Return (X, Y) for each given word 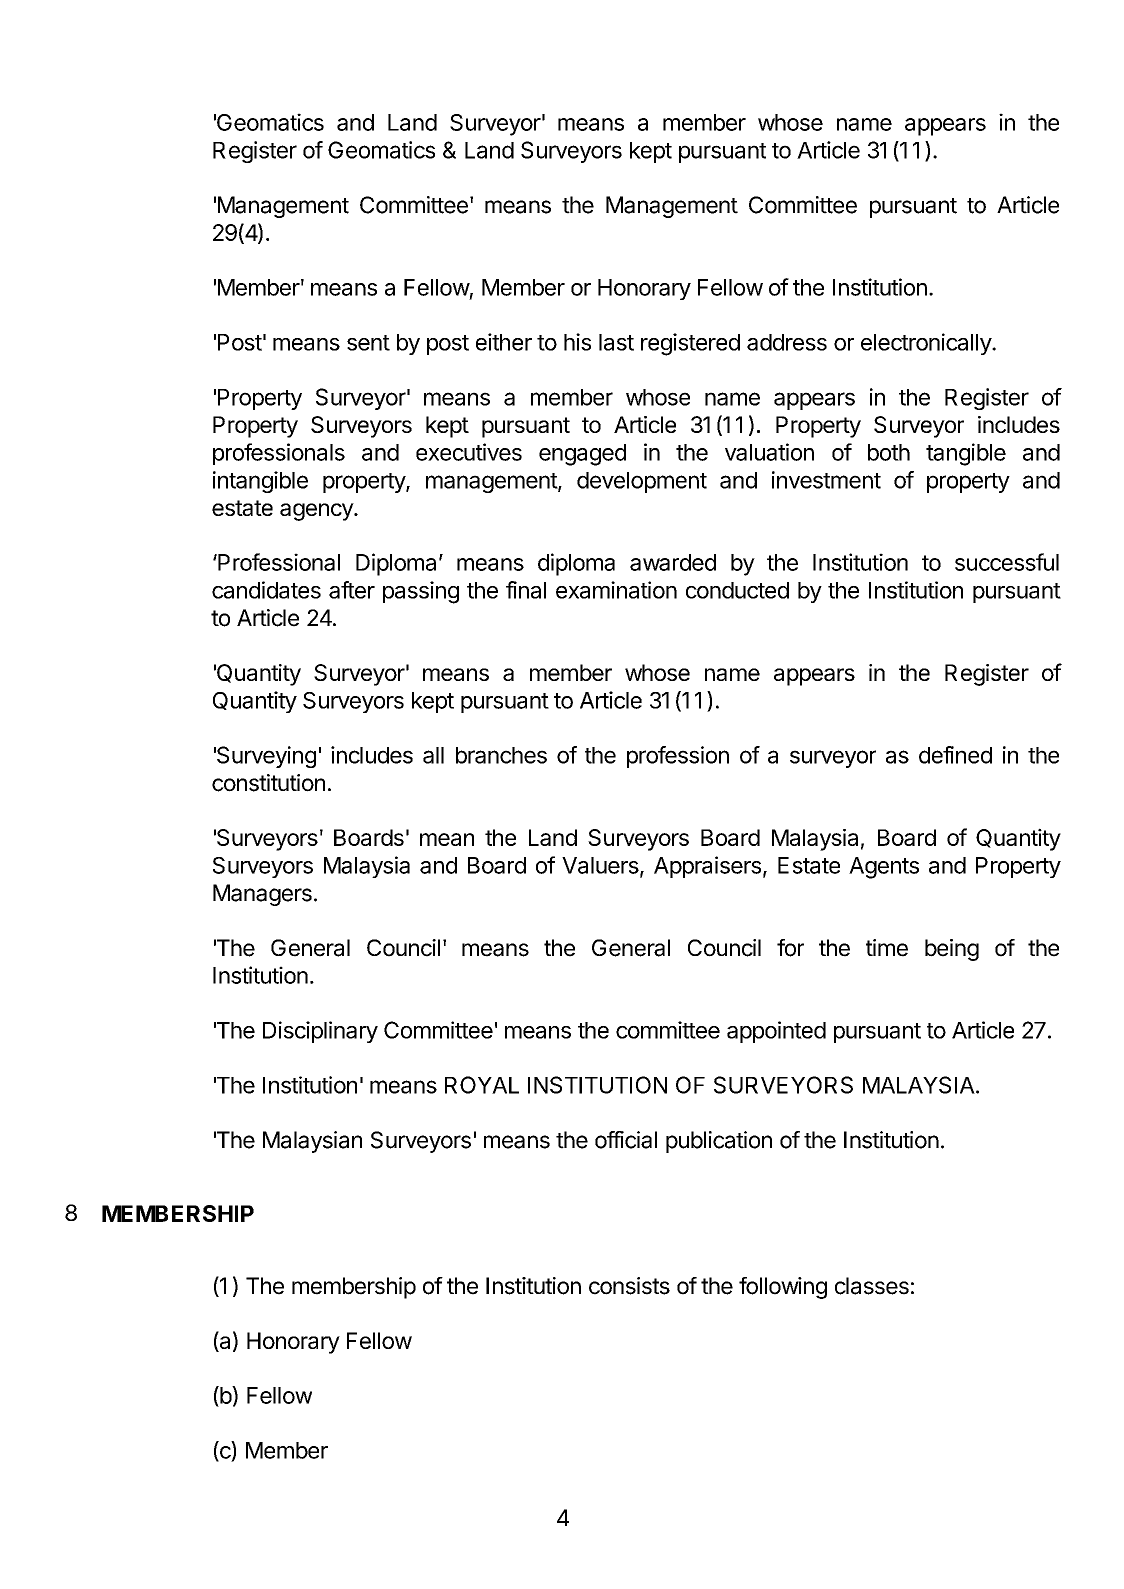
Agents (884, 868)
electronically (927, 344)
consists (629, 1286)
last (616, 342)
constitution (268, 783)
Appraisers (707, 867)
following (783, 1288)
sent (368, 343)
